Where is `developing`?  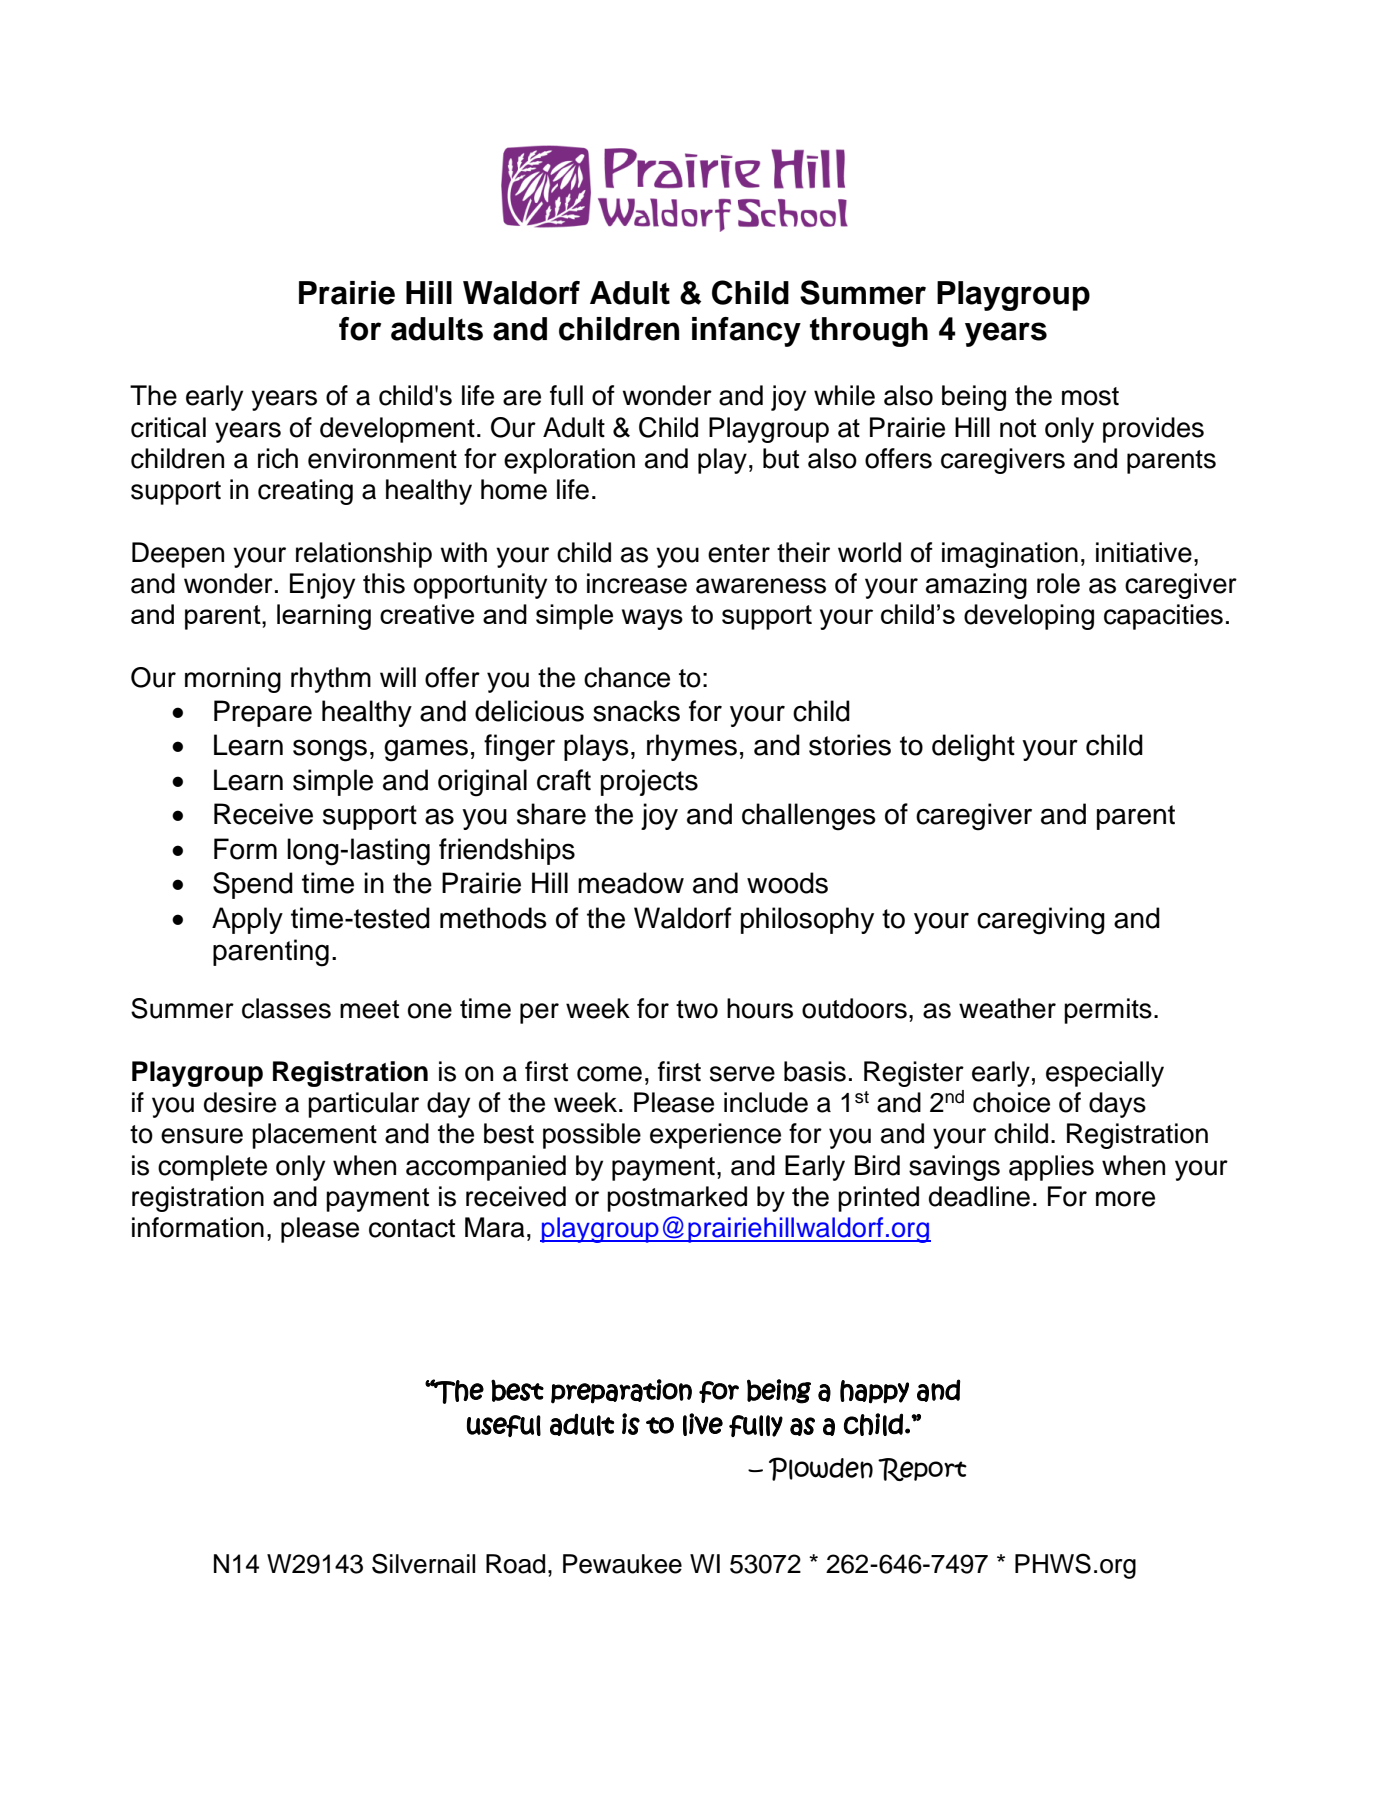
developing is located at coordinates (1029, 617).
